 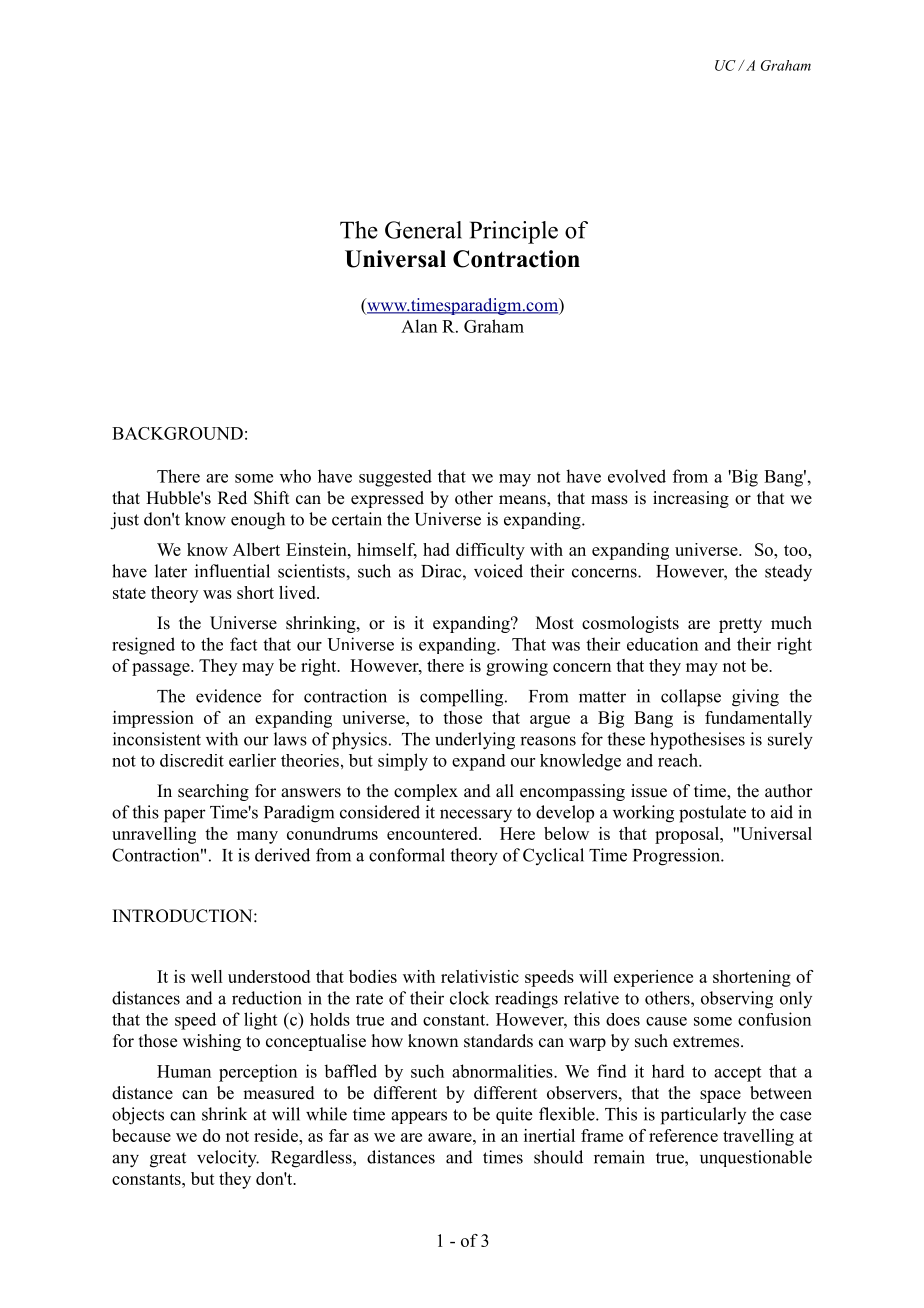 I want to click on collapse, so click(x=691, y=698).
